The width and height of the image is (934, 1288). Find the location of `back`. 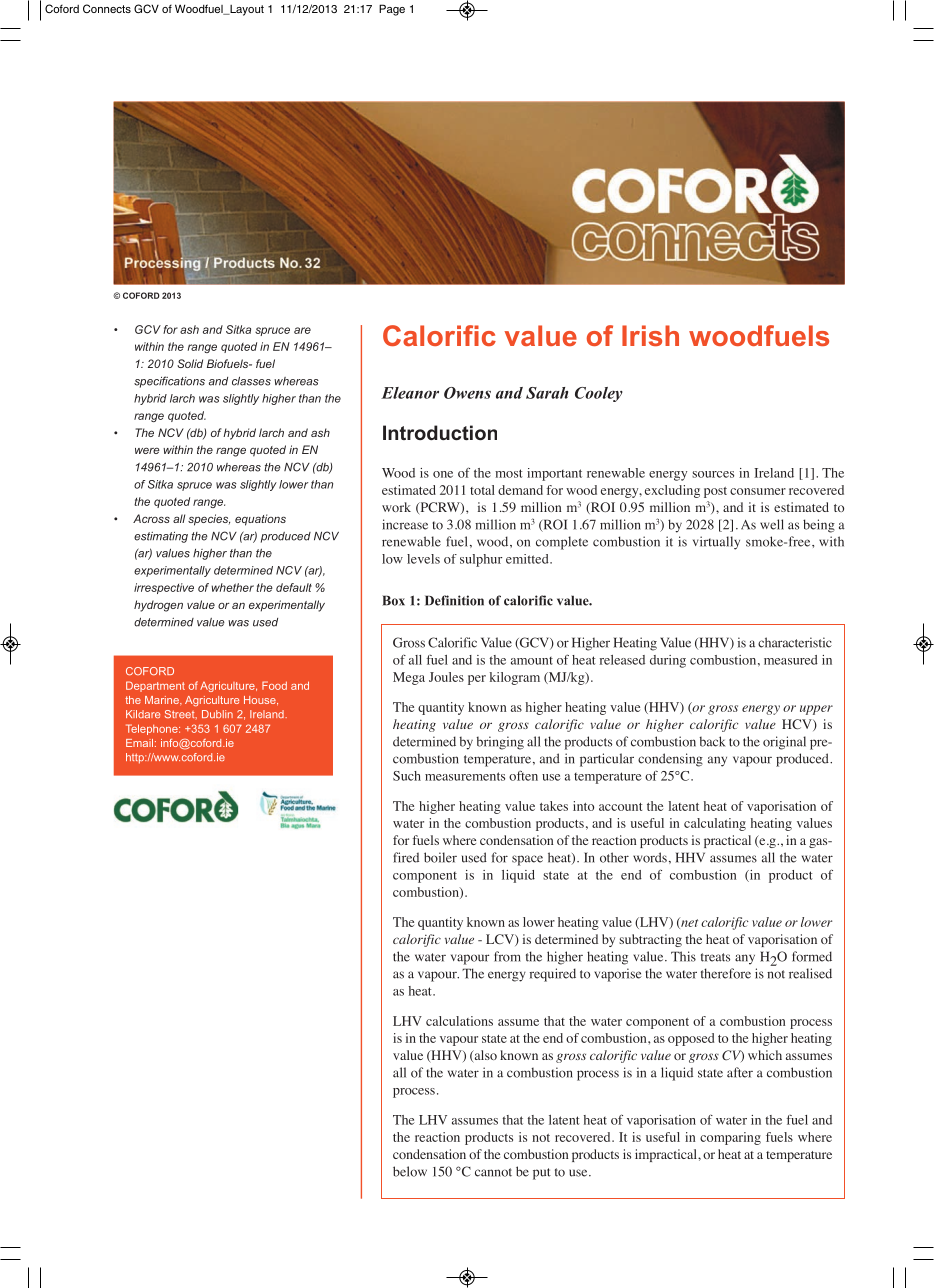

back is located at coordinates (713, 741).
